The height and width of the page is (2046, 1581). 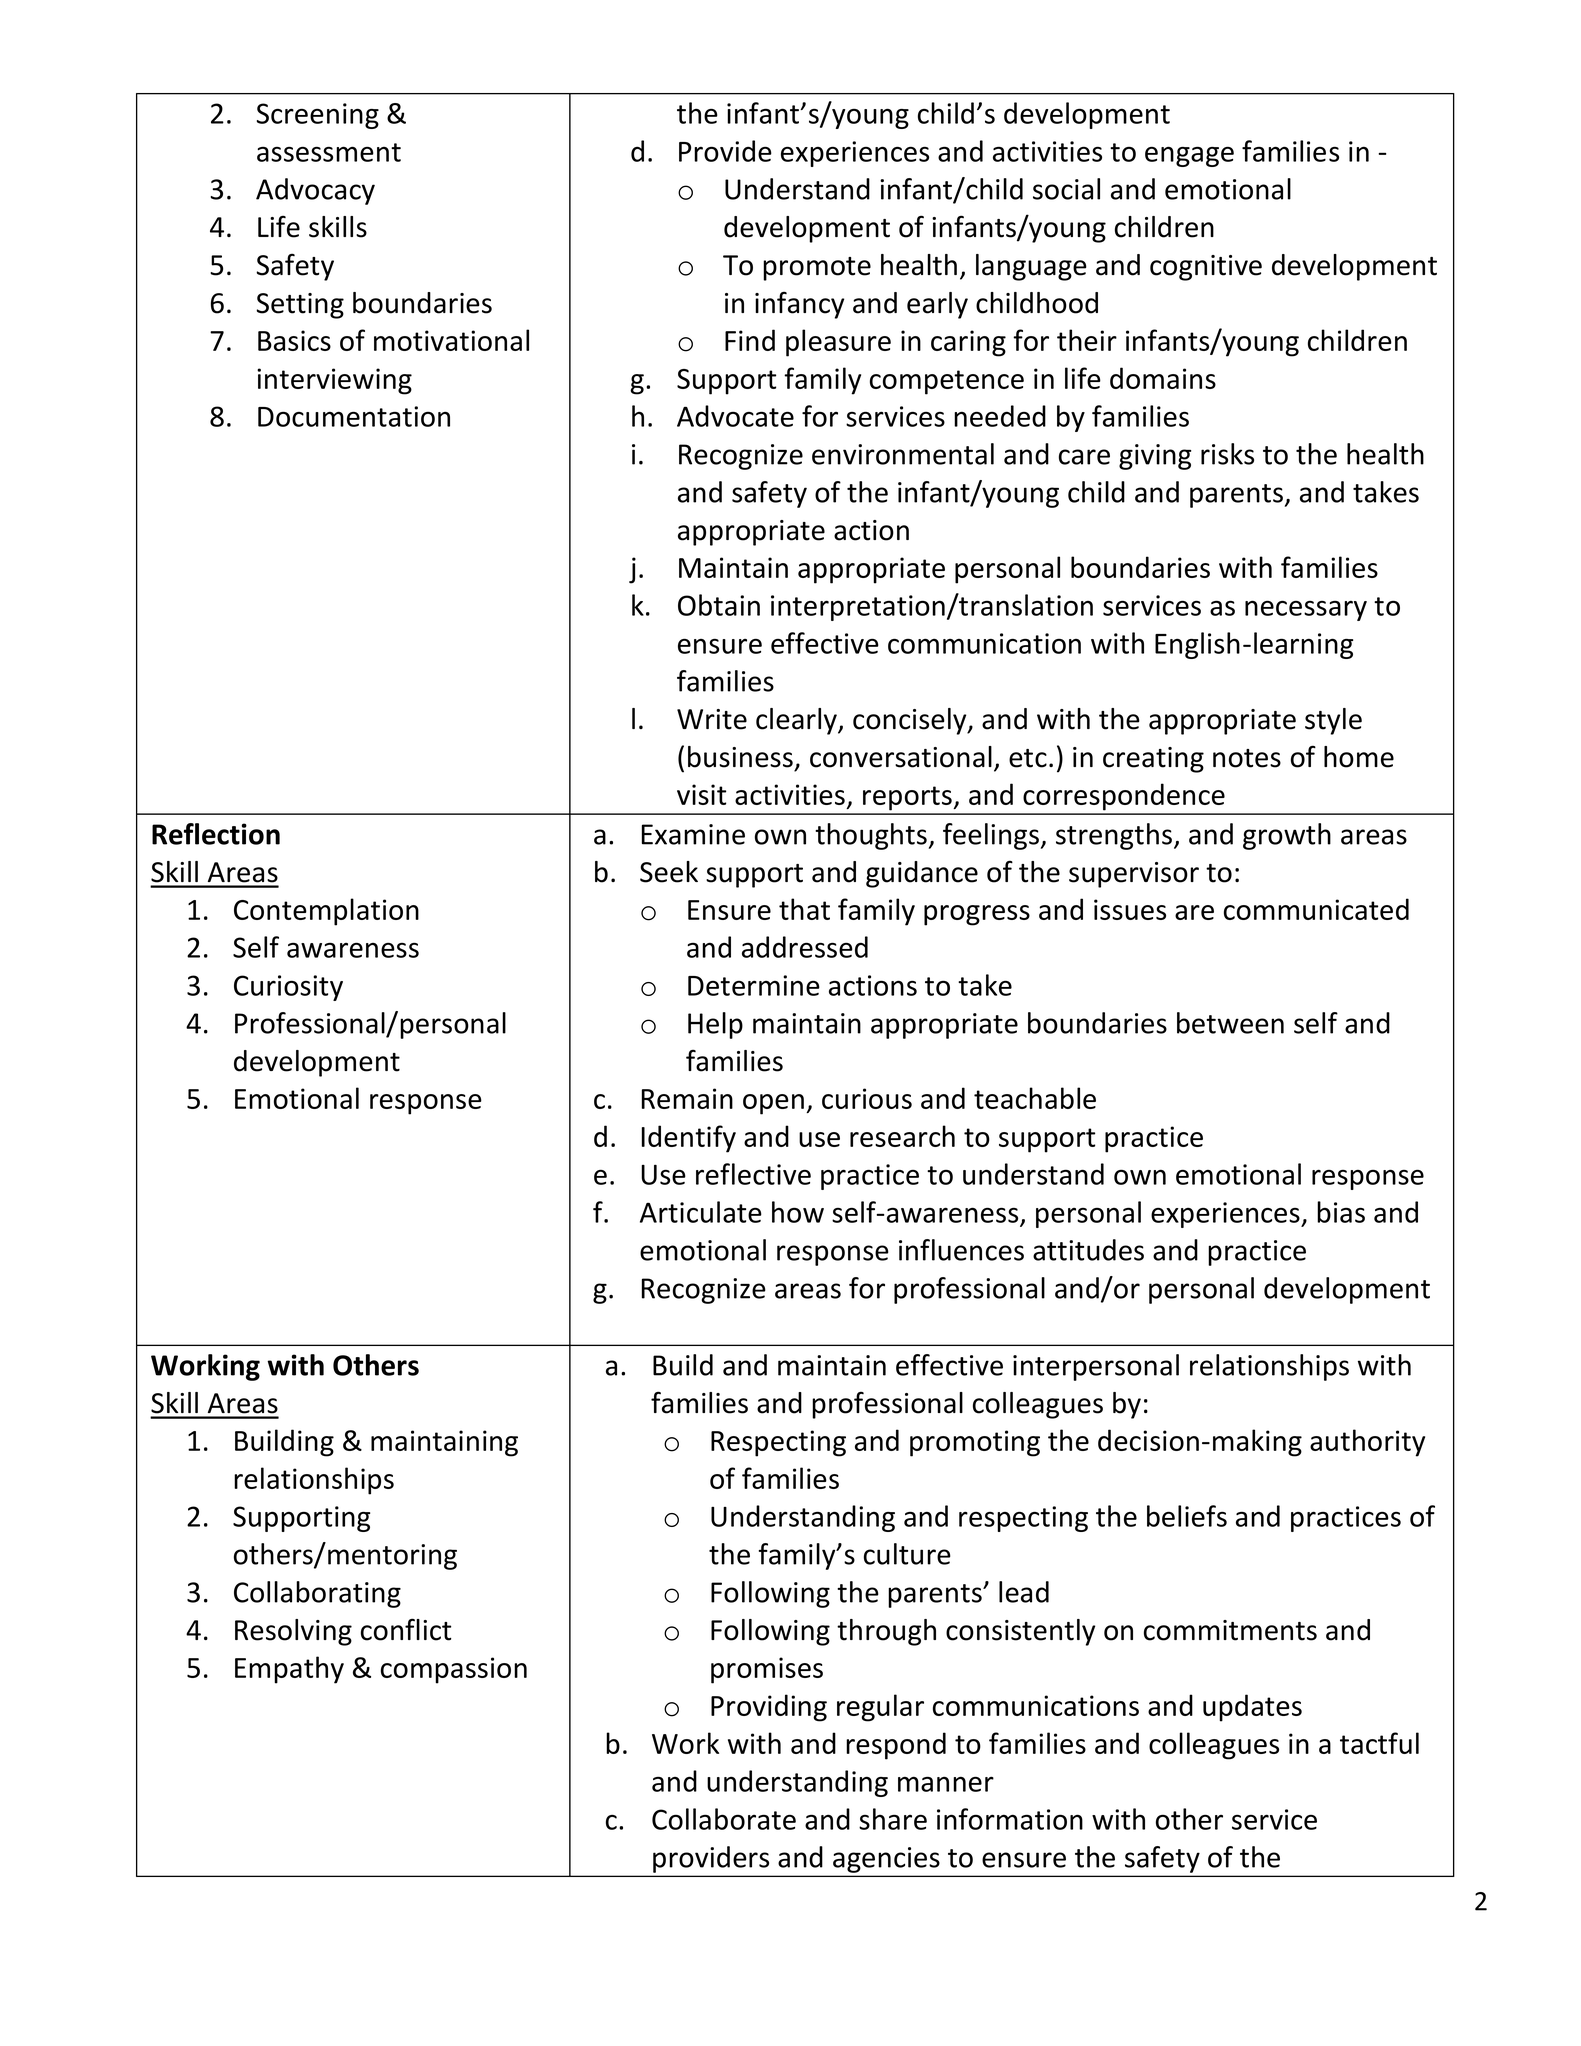 What do you see at coordinates (740, 757) in the page?
I see `business` at bounding box center [740, 757].
